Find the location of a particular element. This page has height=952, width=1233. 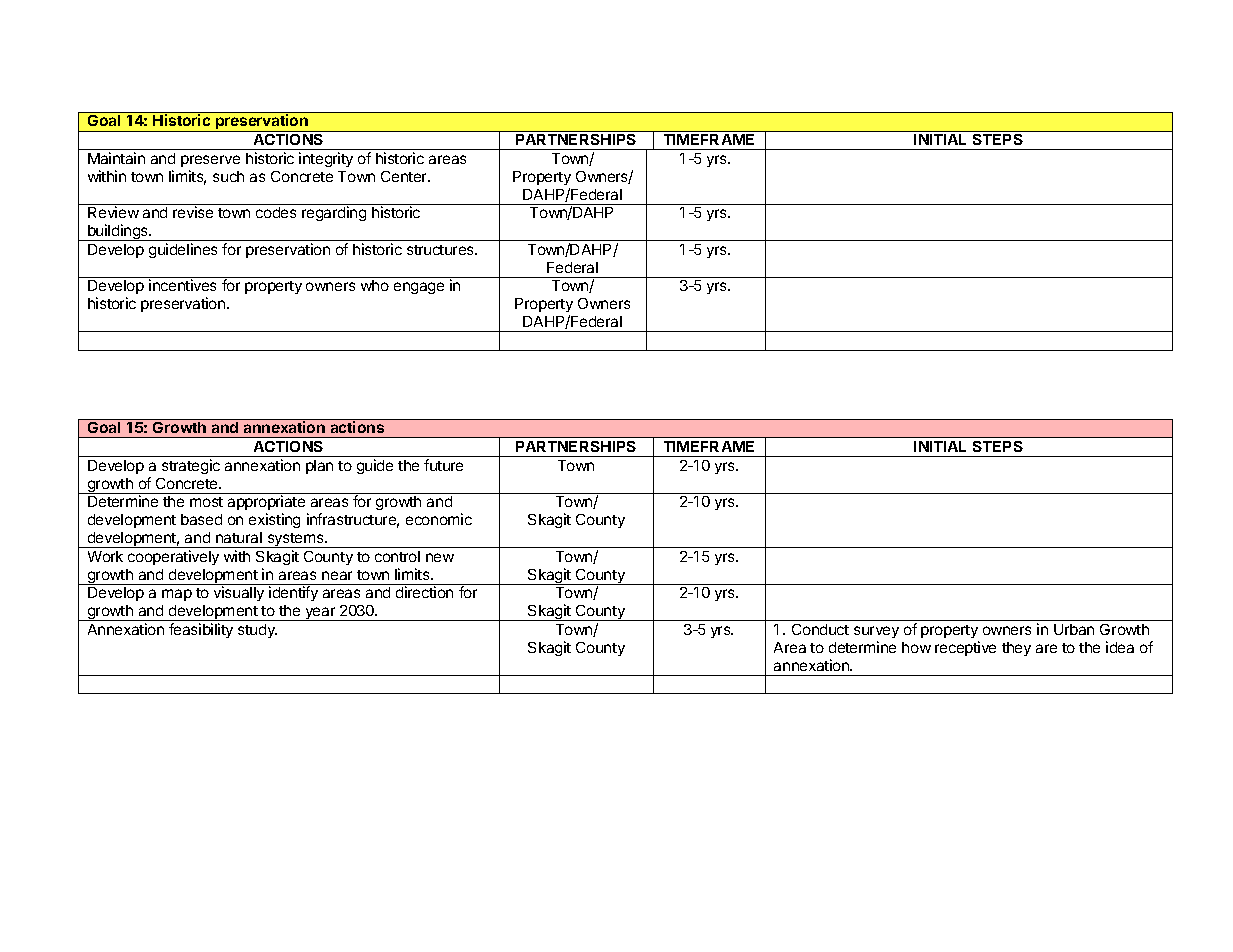

plan is located at coordinates (319, 467).
